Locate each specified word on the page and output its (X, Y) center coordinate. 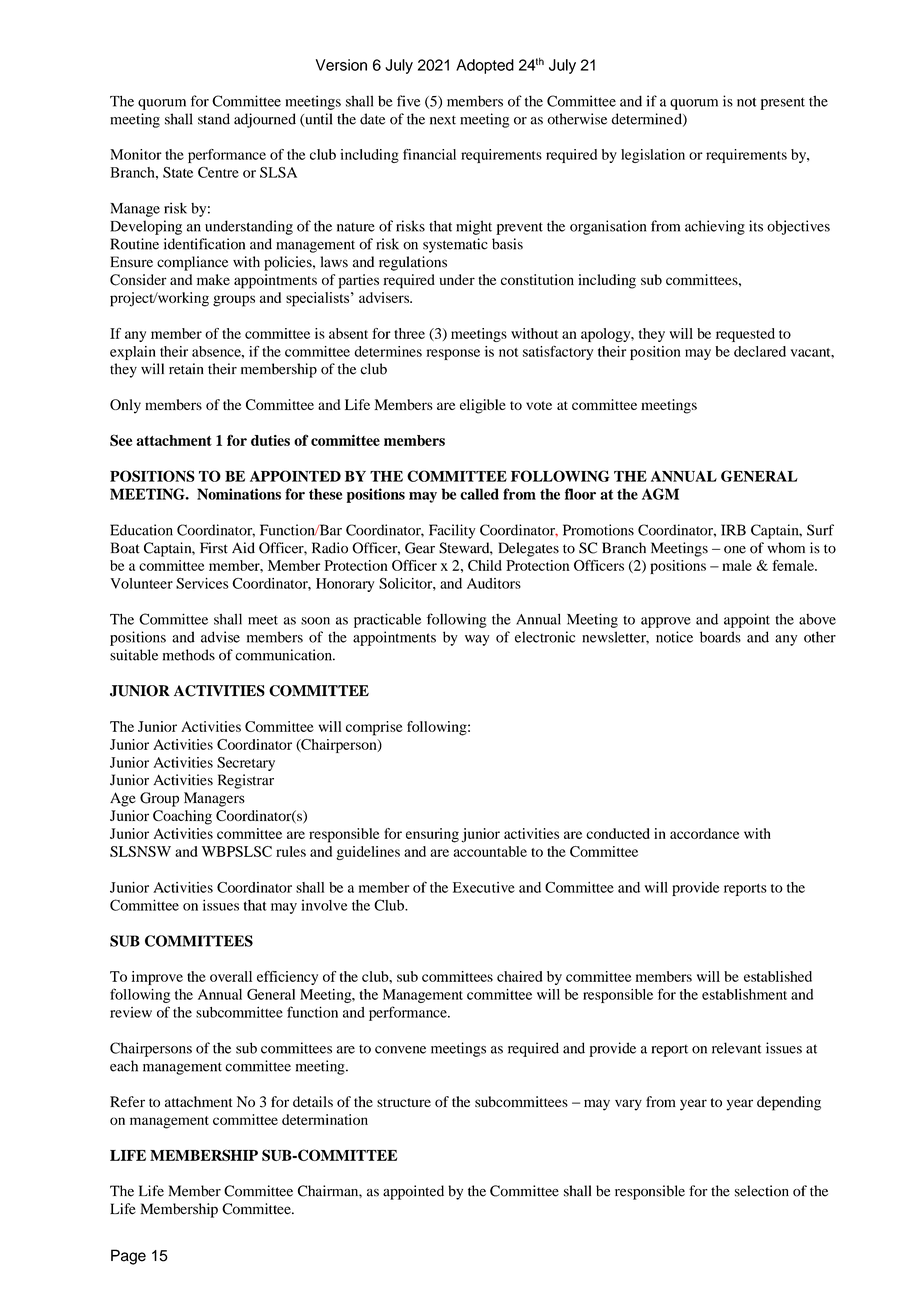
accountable (490, 851)
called (479, 494)
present (783, 103)
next (443, 120)
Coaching (182, 817)
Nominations (239, 494)
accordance (704, 833)
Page (128, 1257)
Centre (218, 172)
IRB (733, 530)
